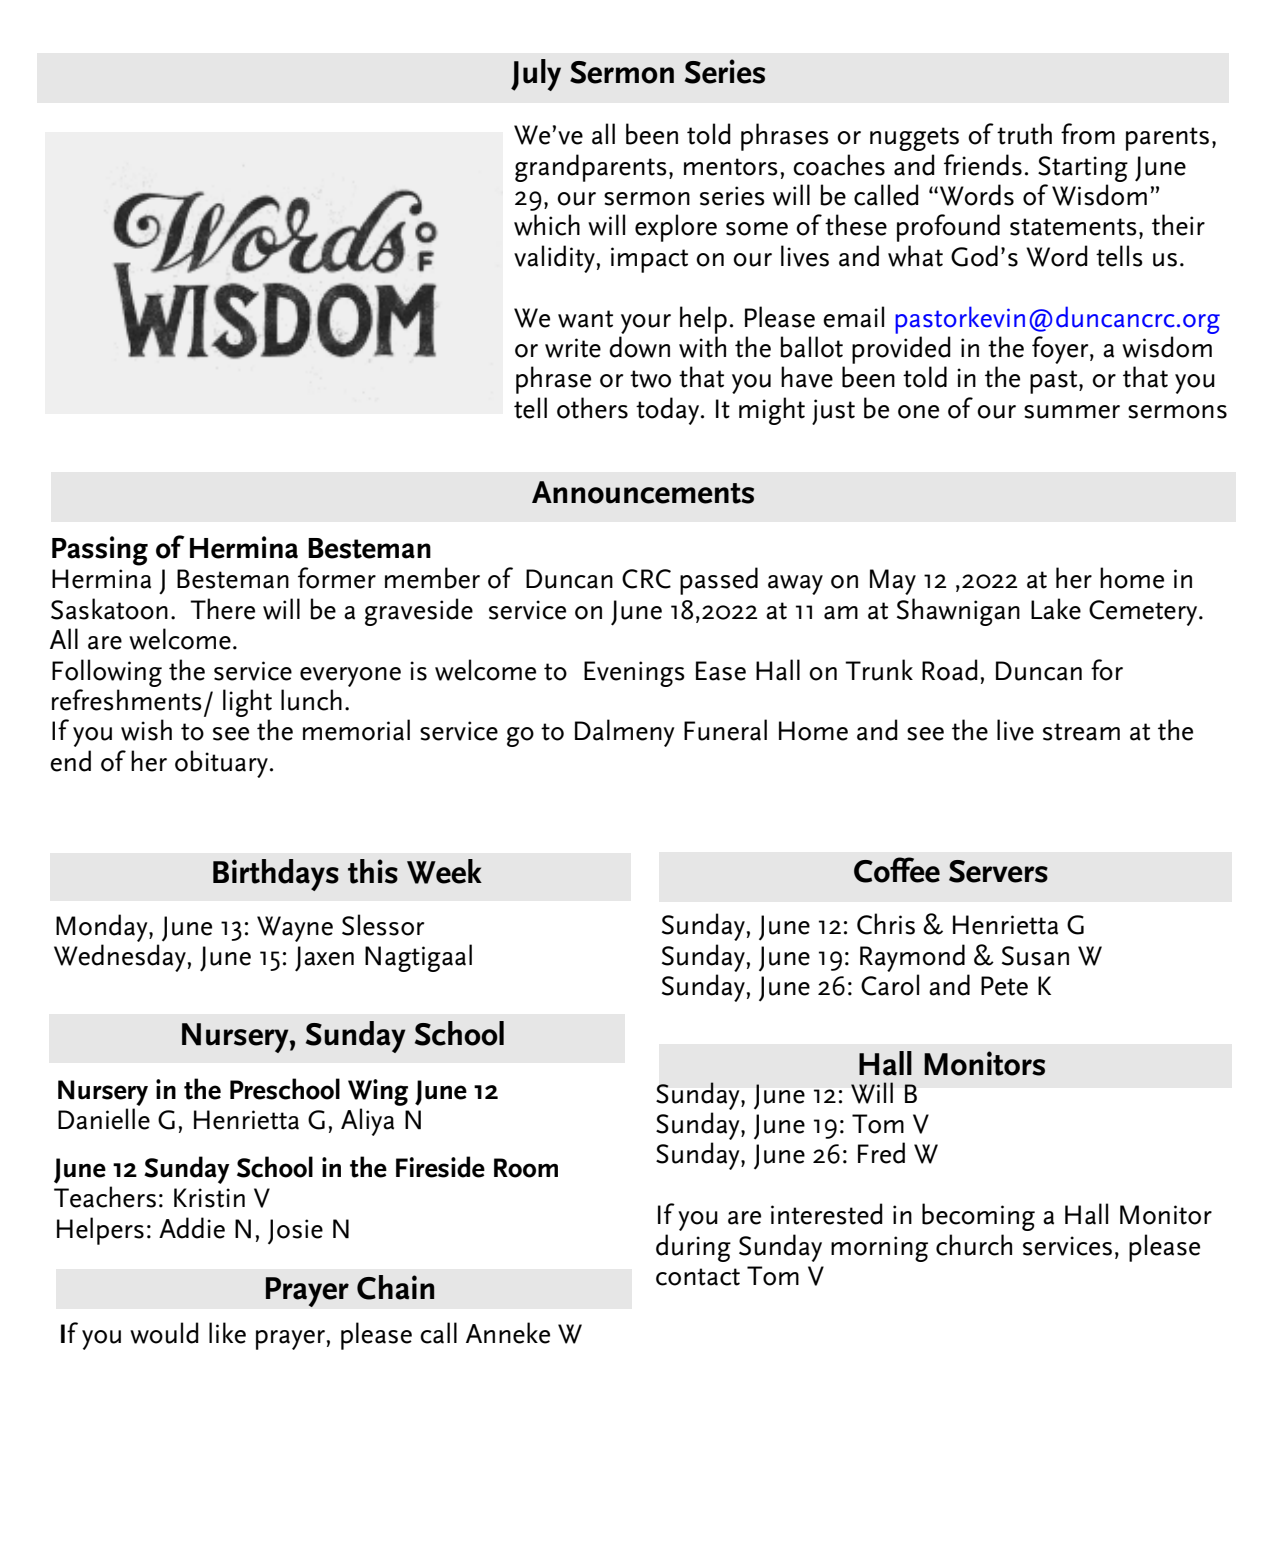  What do you see at coordinates (536, 75) in the screenshot?
I see `July` at bounding box center [536, 75].
